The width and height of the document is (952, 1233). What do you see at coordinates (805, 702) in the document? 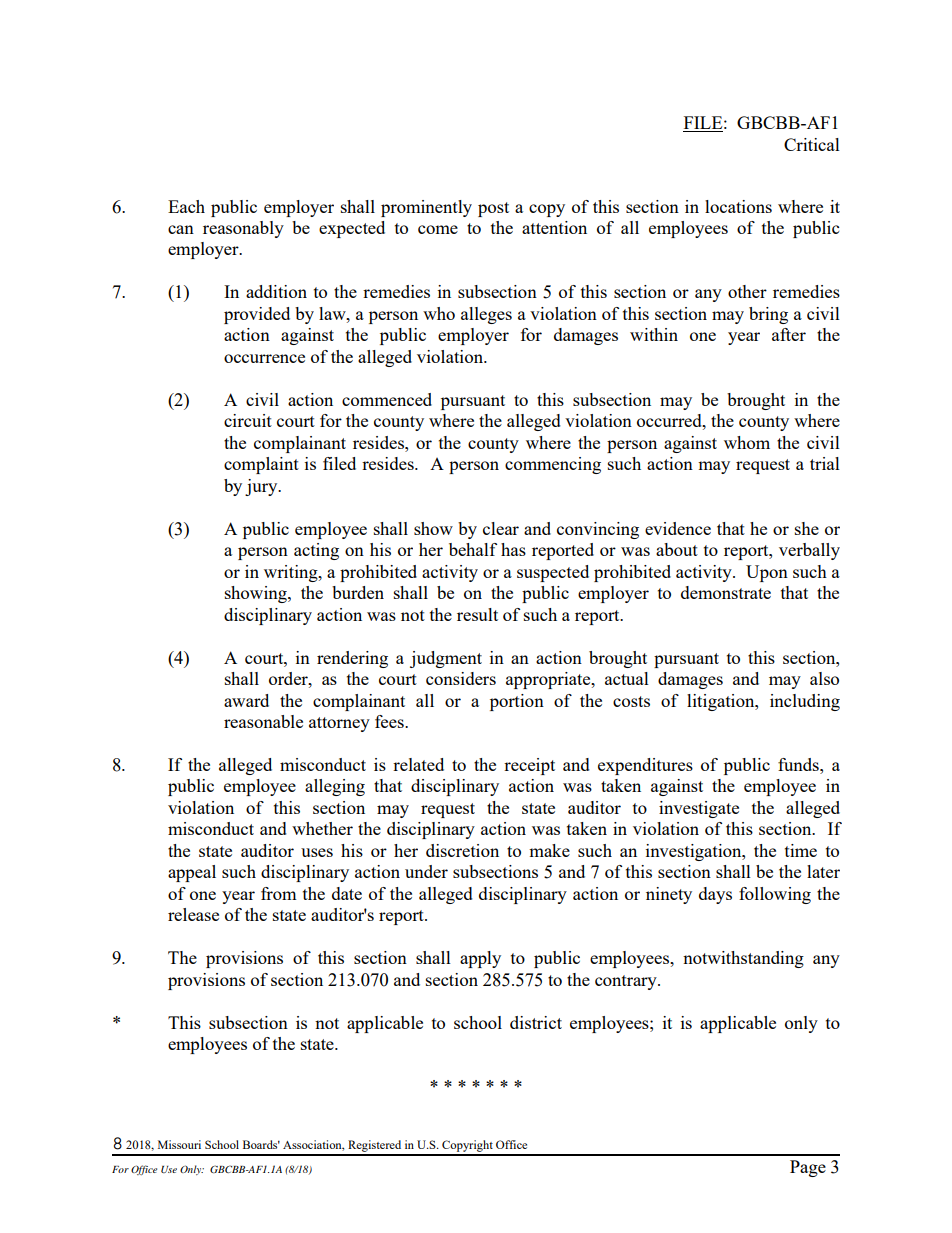
I see `including` at bounding box center [805, 702].
